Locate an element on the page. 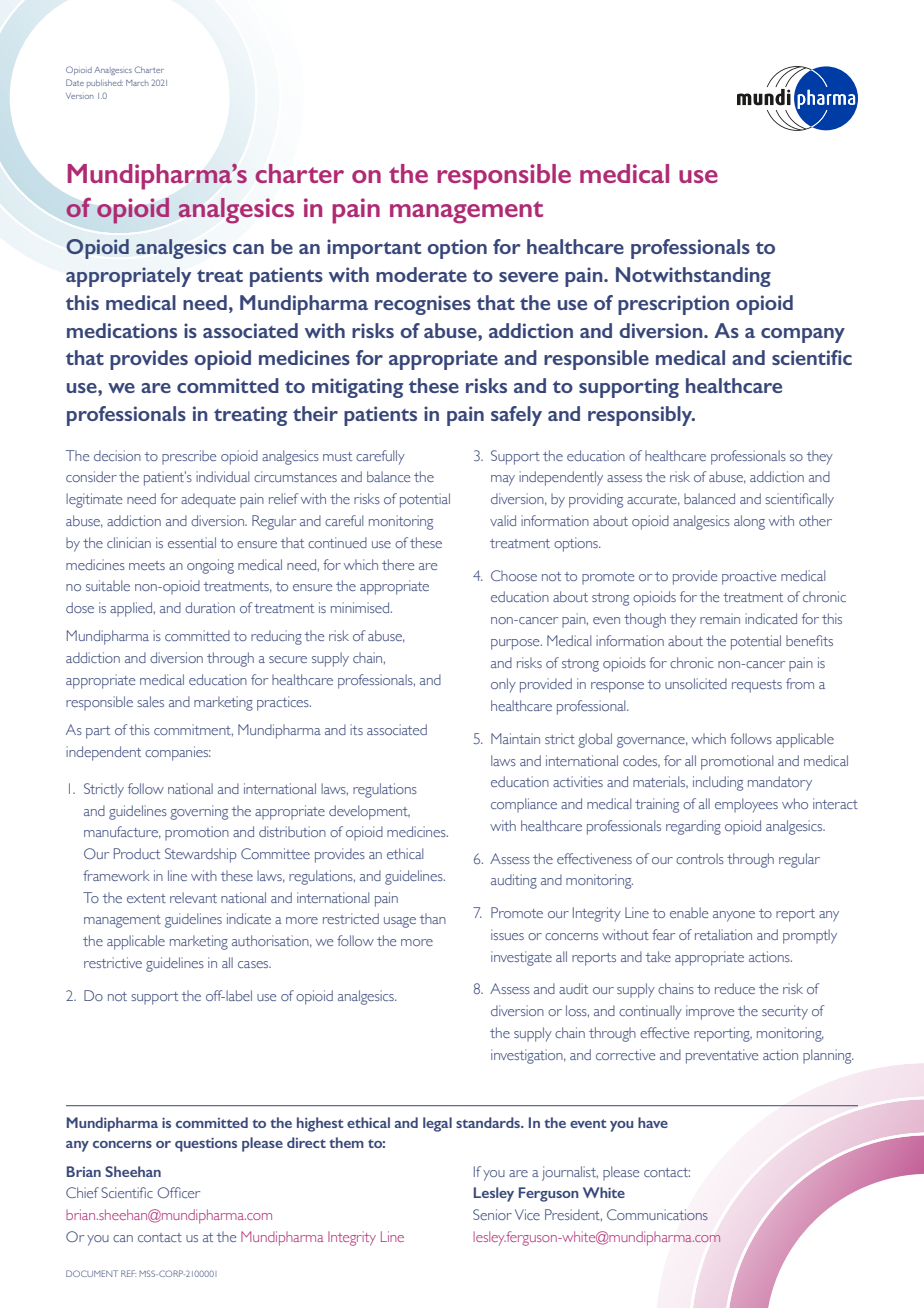 This document has height=1308, width=924. Officer is located at coordinates (178, 1192).
